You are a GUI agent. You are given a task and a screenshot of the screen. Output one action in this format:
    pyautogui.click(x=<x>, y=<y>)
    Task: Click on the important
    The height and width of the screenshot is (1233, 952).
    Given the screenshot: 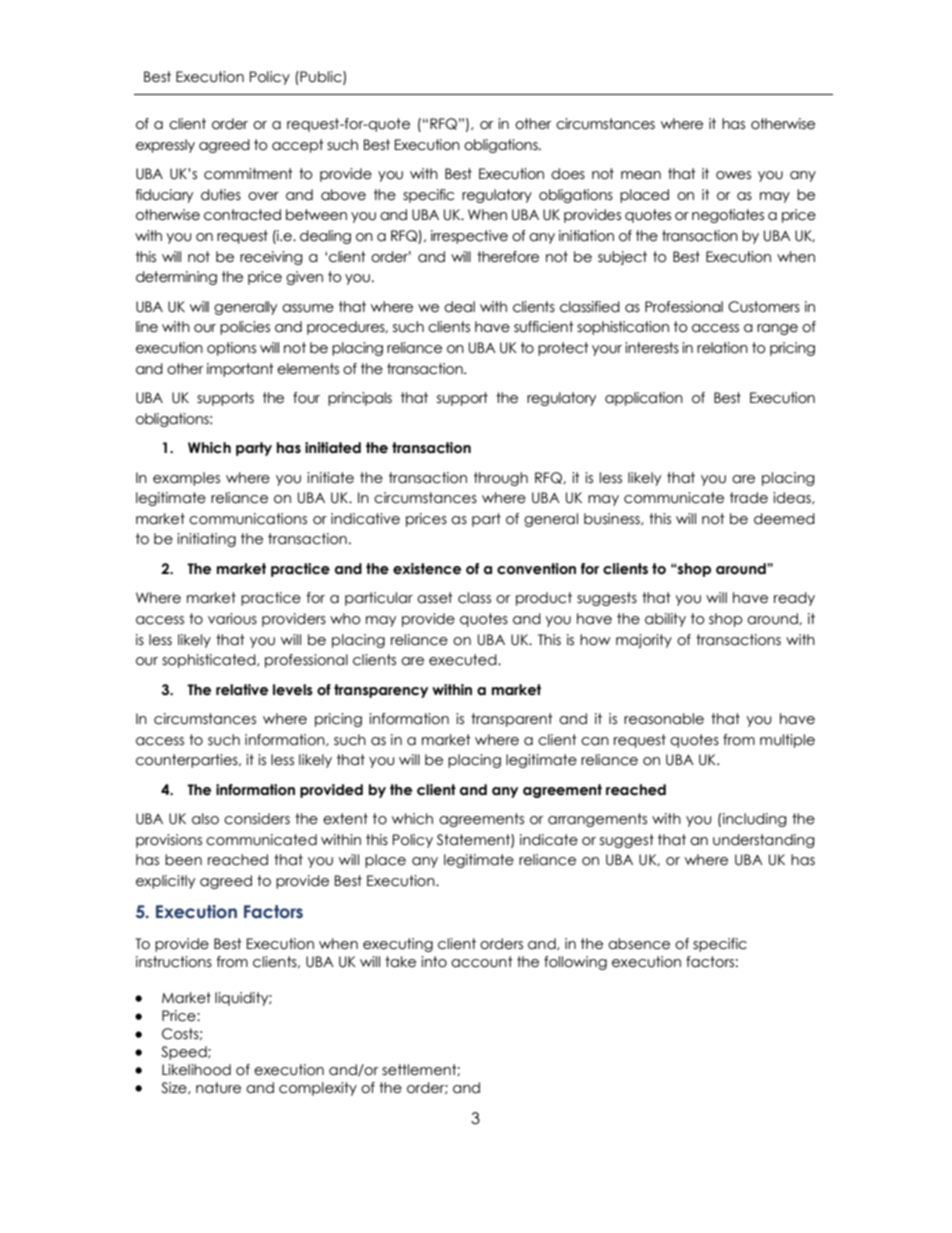 What is the action you would take?
    pyautogui.click(x=240, y=370)
